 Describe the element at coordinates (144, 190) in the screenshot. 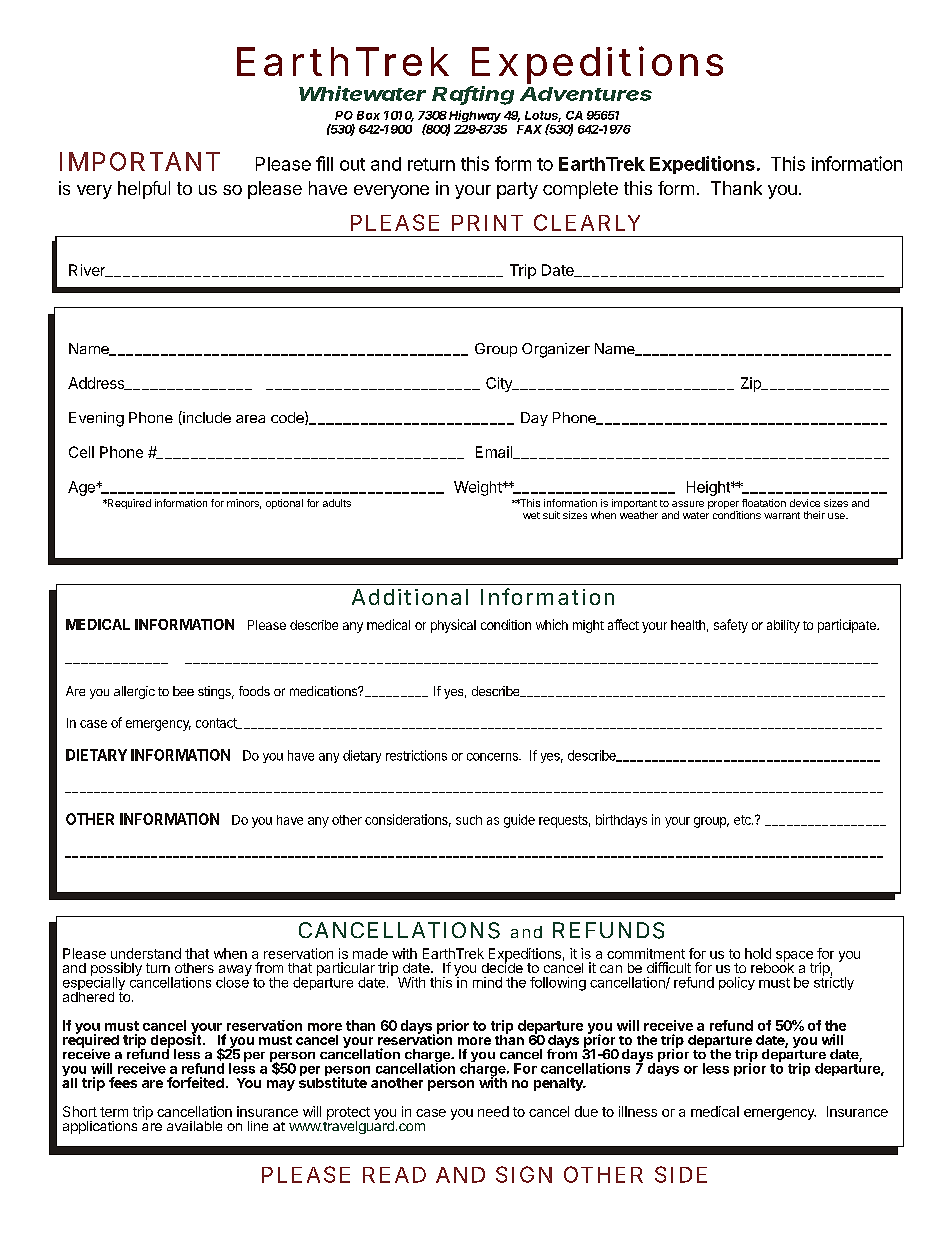

I see `helpful` at that location.
